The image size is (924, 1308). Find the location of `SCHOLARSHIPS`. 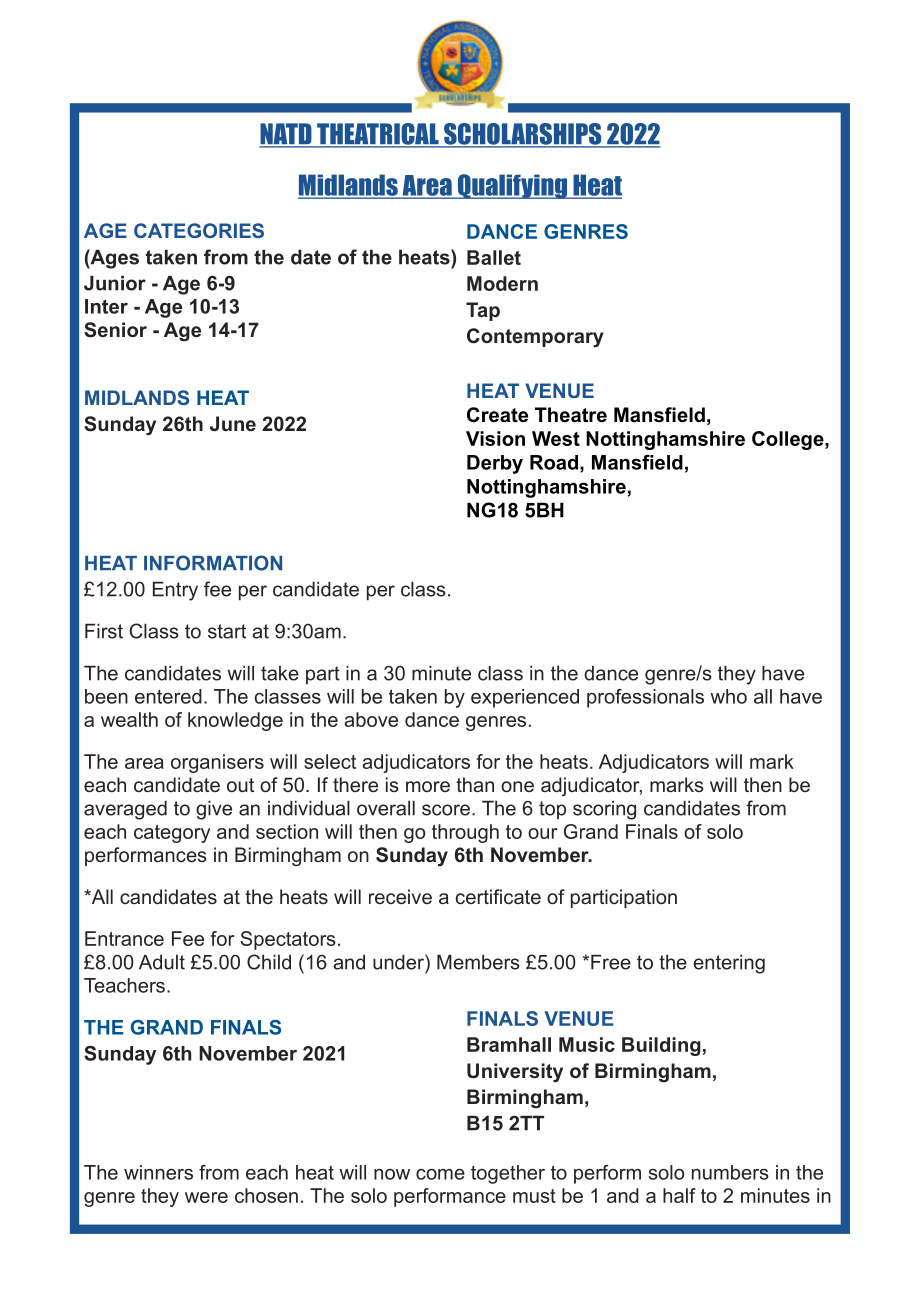

SCHOLARSHIPS is located at coordinates (523, 135).
